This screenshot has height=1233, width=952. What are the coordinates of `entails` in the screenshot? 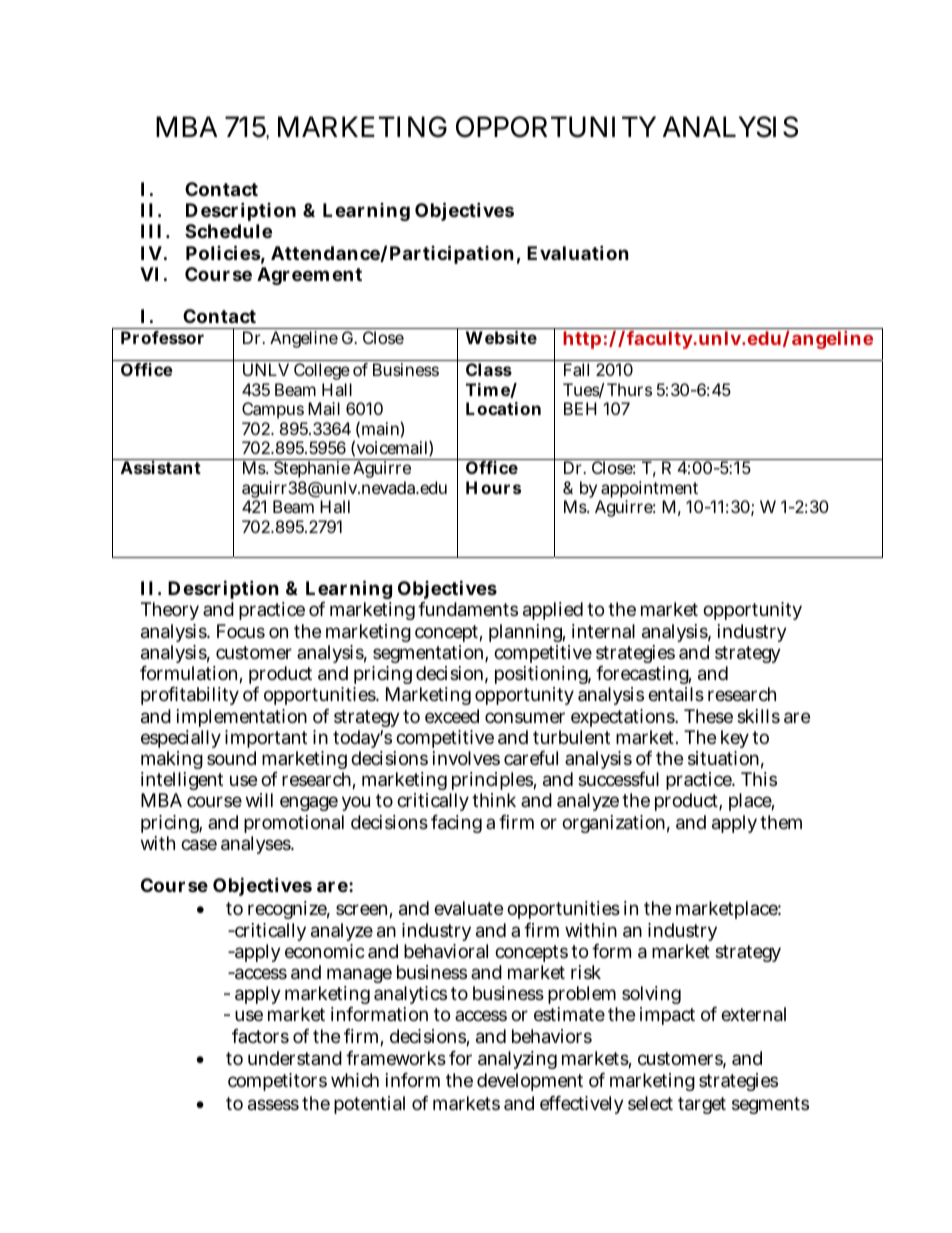 It's located at (676, 694).
